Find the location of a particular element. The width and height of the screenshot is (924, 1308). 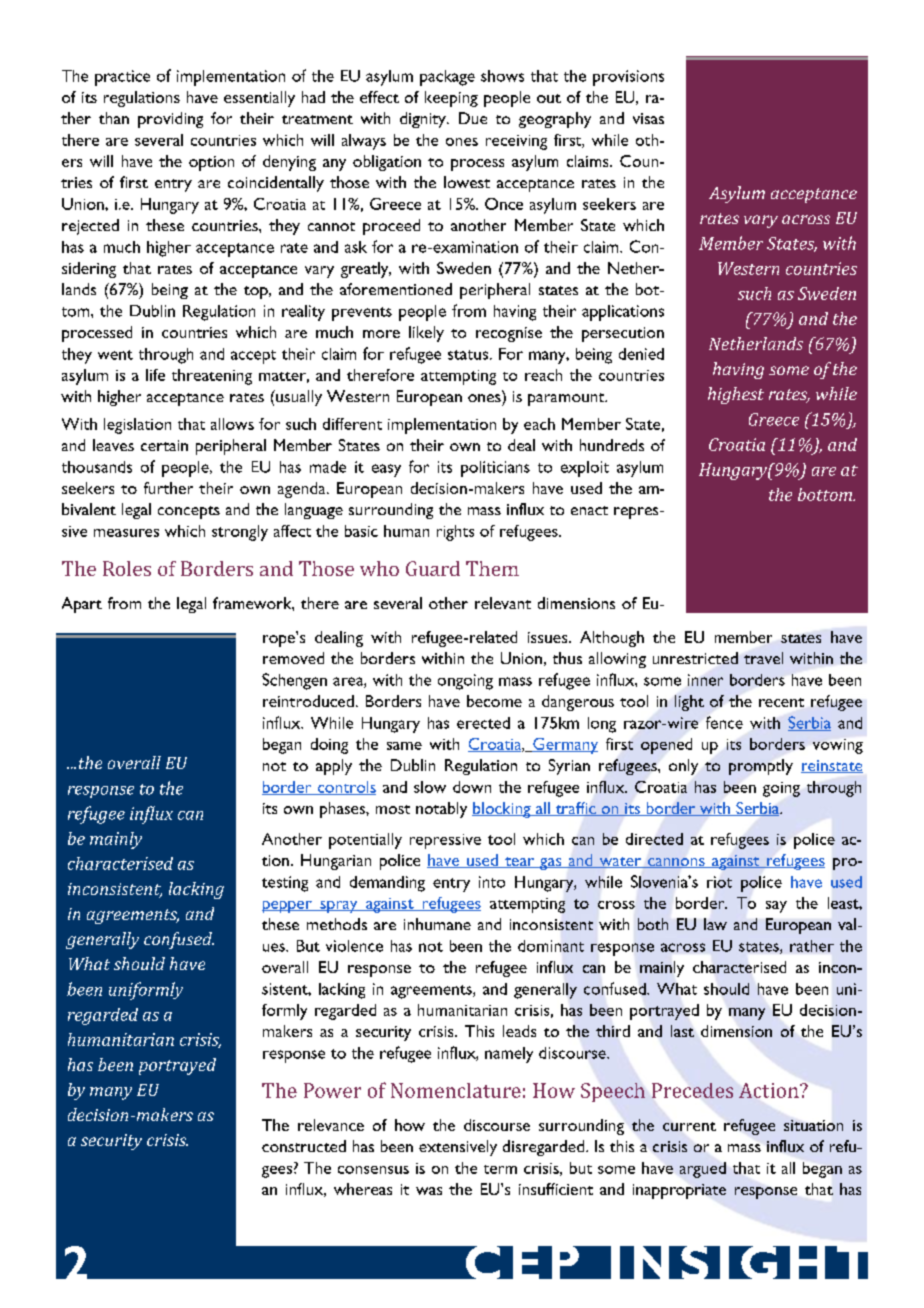

Apart is located at coordinates (82, 605).
